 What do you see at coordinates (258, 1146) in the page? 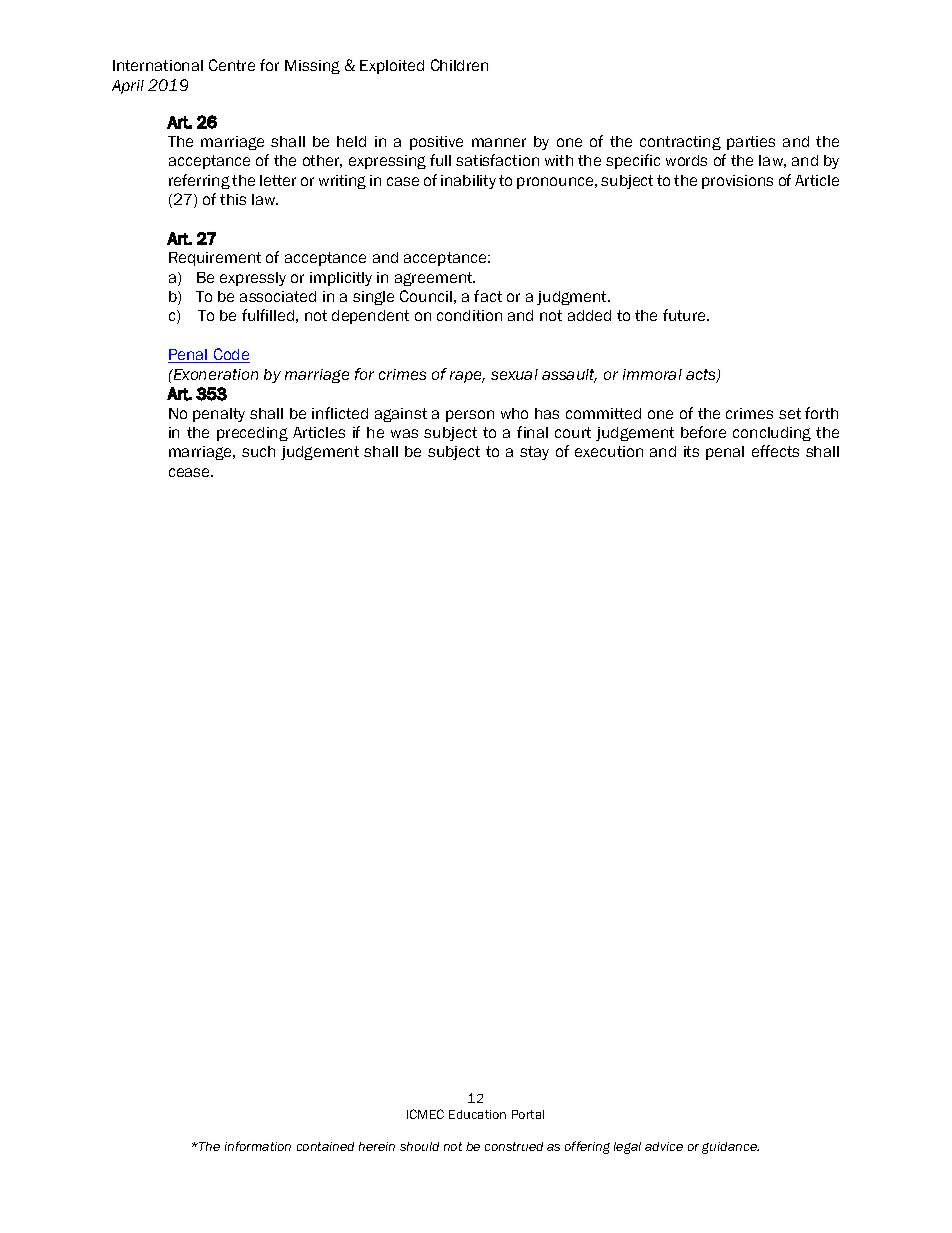
I see `information` at bounding box center [258, 1146].
